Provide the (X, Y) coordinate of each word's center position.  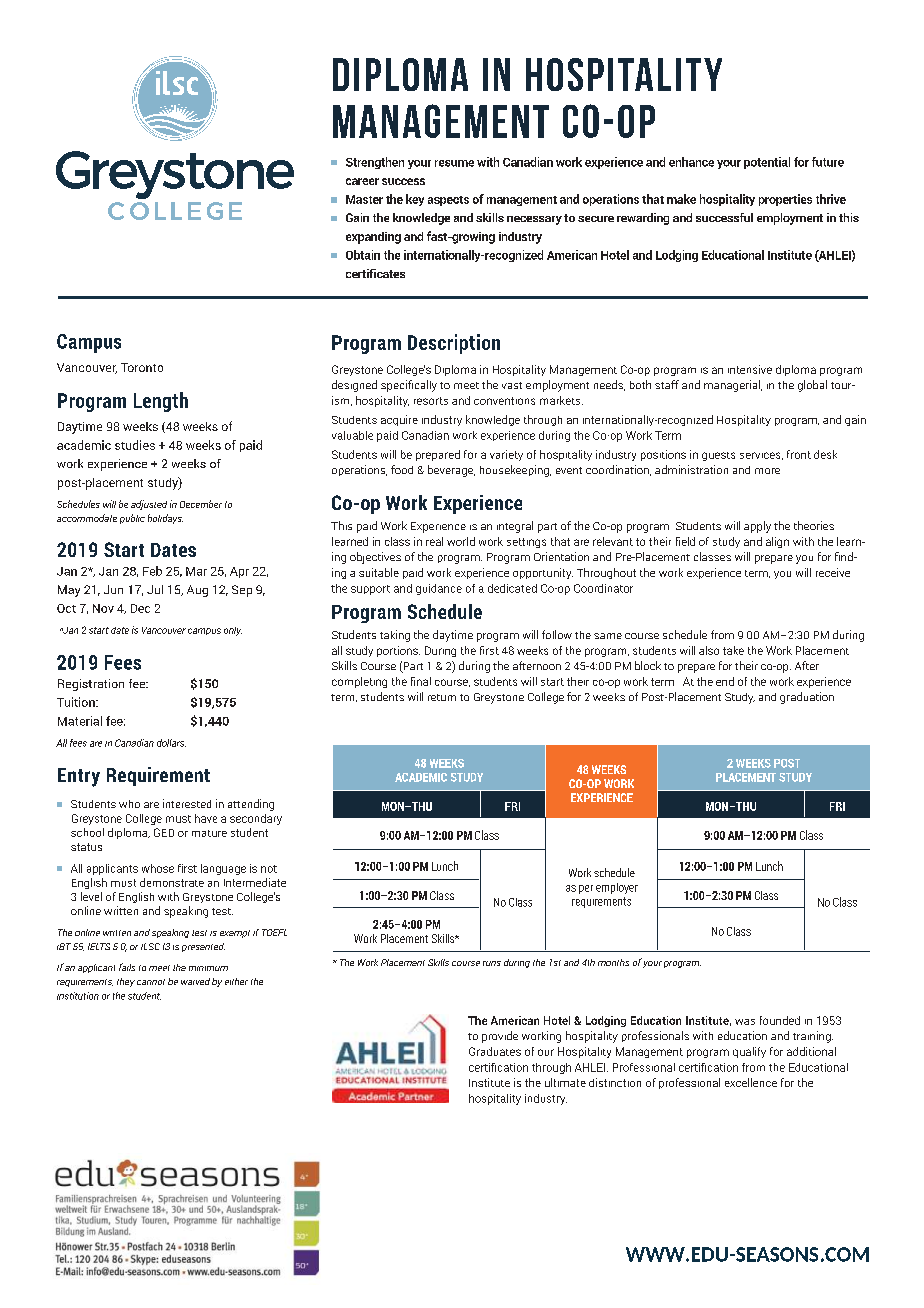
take (733, 650)
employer (617, 888)
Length (161, 402)
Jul (155, 589)
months (613, 962)
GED (164, 832)
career (362, 181)
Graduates (495, 1051)
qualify (749, 1052)
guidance (439, 589)
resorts (431, 401)
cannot (151, 982)
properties (785, 200)
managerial (733, 386)
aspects (448, 201)
